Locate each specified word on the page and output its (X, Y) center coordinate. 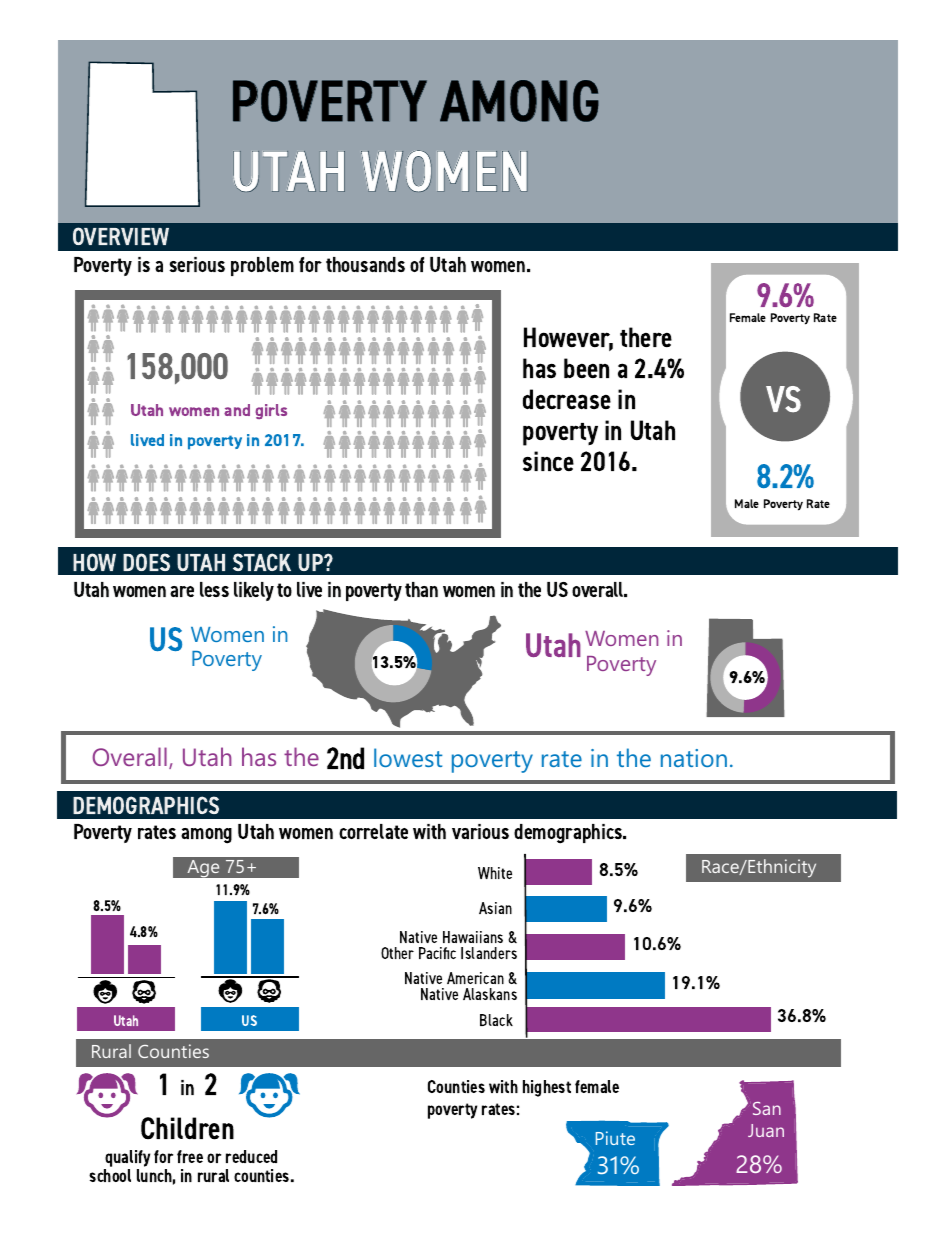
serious (197, 264)
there (646, 337)
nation (694, 758)
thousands (365, 264)
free (190, 1156)
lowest (408, 757)
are (182, 591)
